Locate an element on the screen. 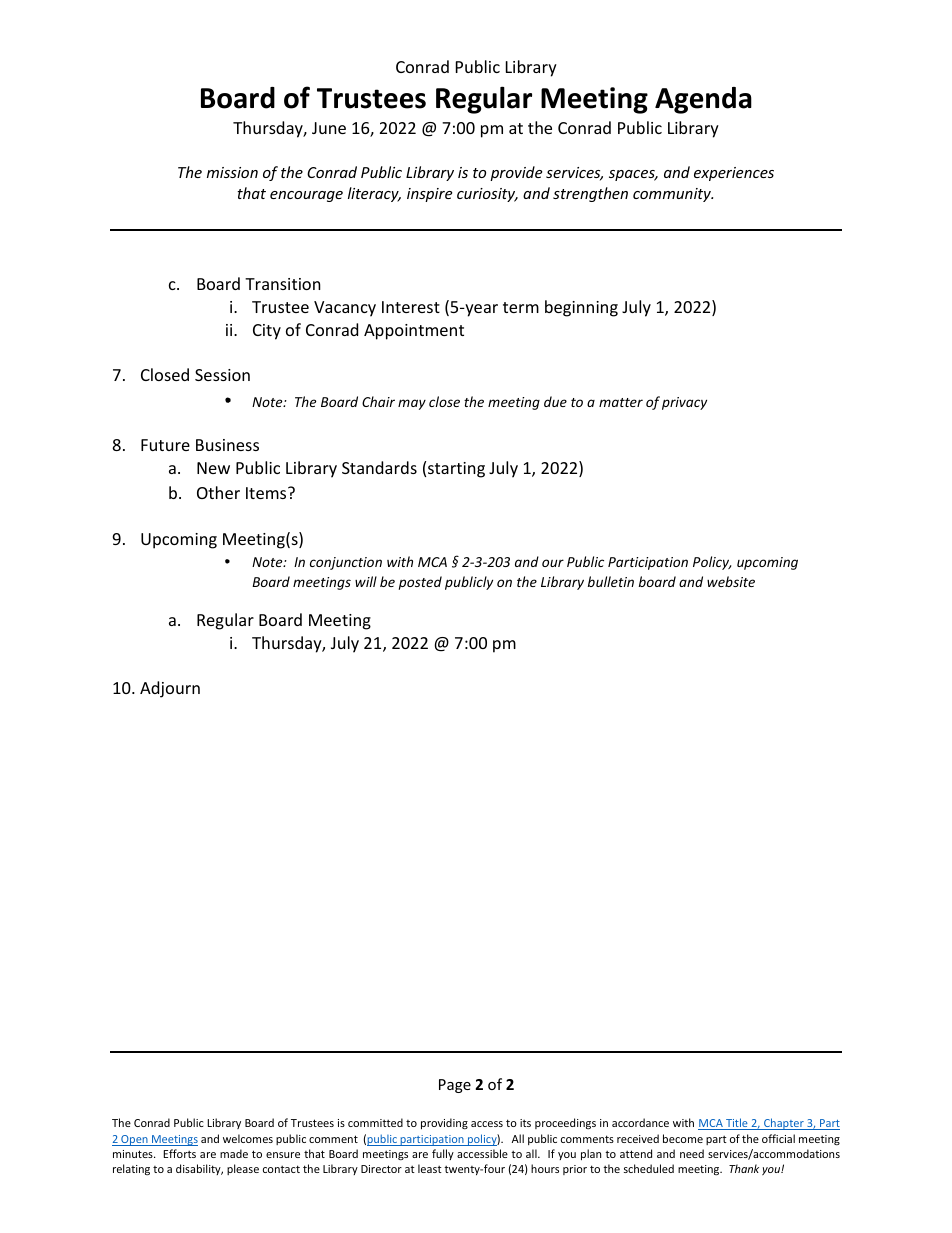  Title is located at coordinates (737, 1124).
